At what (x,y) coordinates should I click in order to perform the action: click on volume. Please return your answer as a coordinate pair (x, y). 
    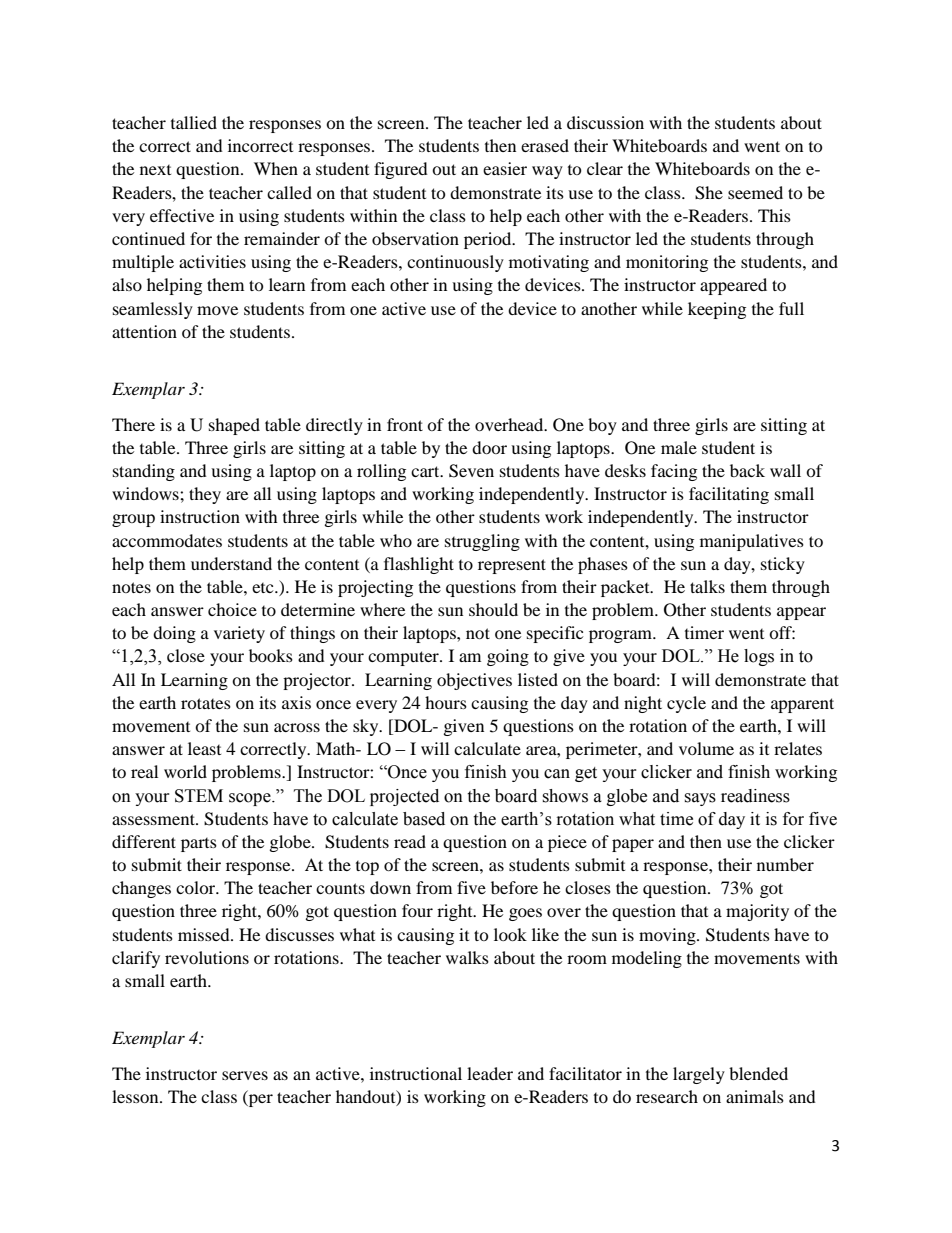
    Looking at the image, I should click on (706, 748).
